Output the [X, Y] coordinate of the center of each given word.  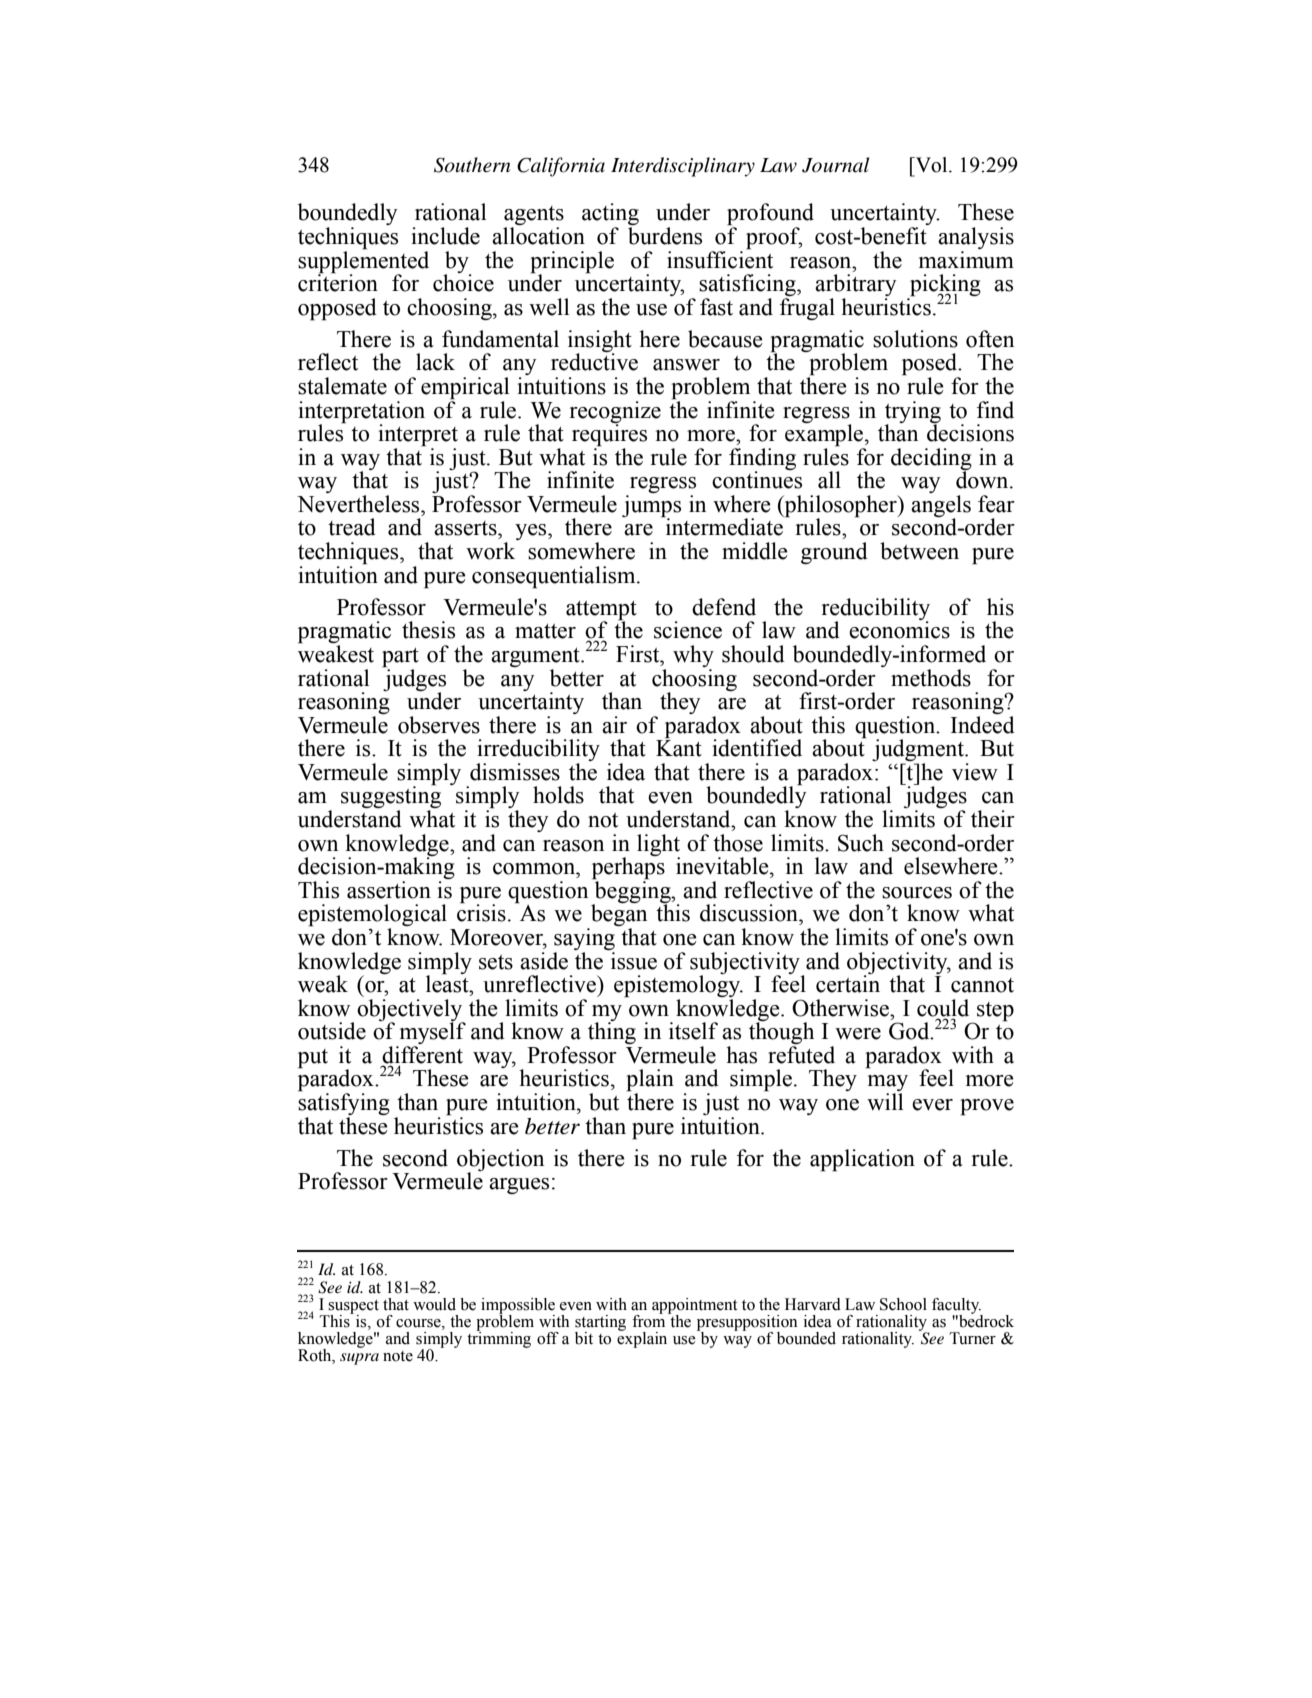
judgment [919, 751]
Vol [931, 165]
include [445, 236]
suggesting [391, 798]
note [398, 1356]
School [903, 1304]
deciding [931, 460]
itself [693, 1031]
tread [352, 527]
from [648, 1320]
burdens [665, 236]
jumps [651, 507]
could [943, 1008]
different [422, 1056]
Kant [679, 747]
